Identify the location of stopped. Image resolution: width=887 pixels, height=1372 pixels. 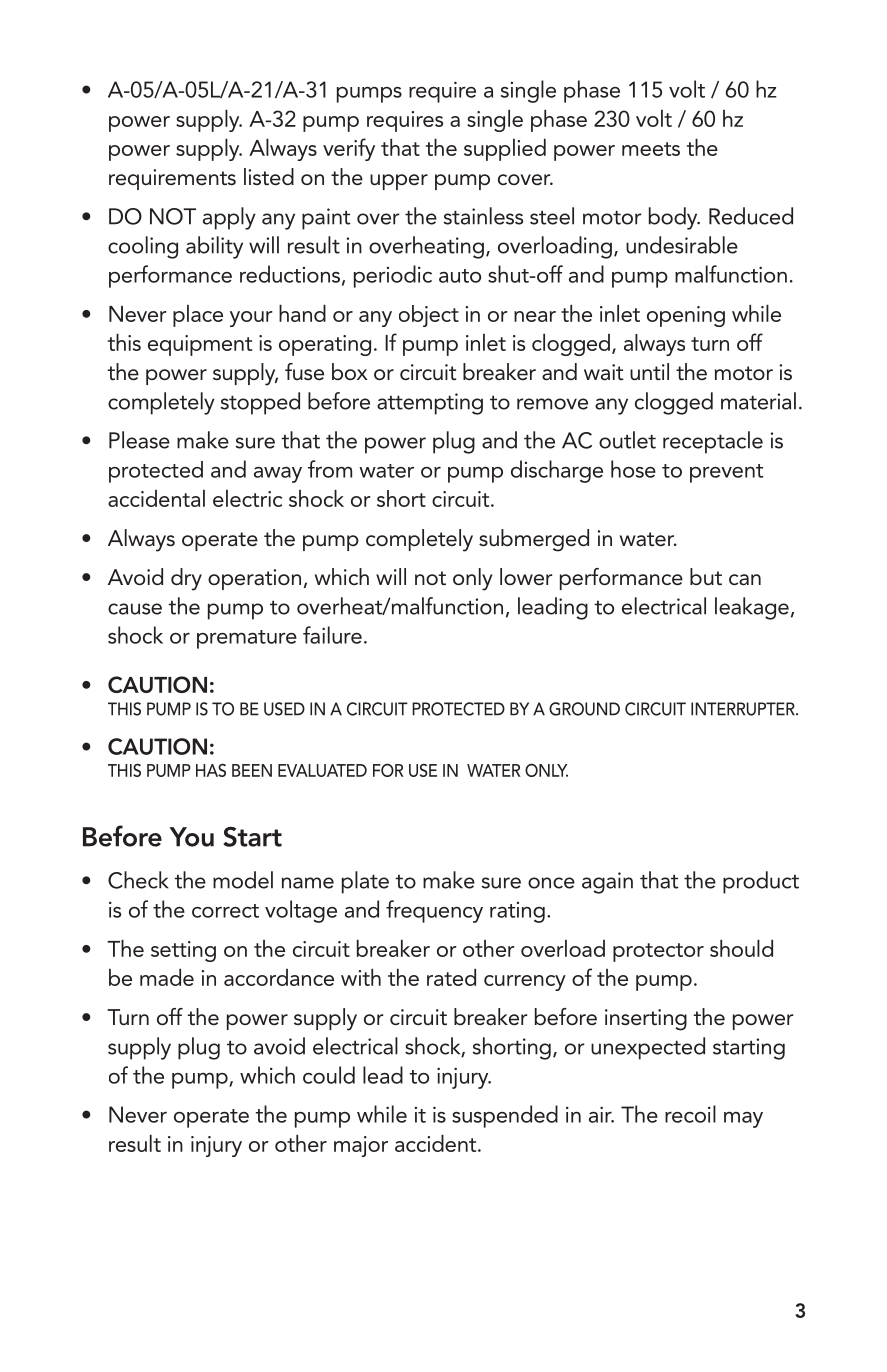
(260, 403).
